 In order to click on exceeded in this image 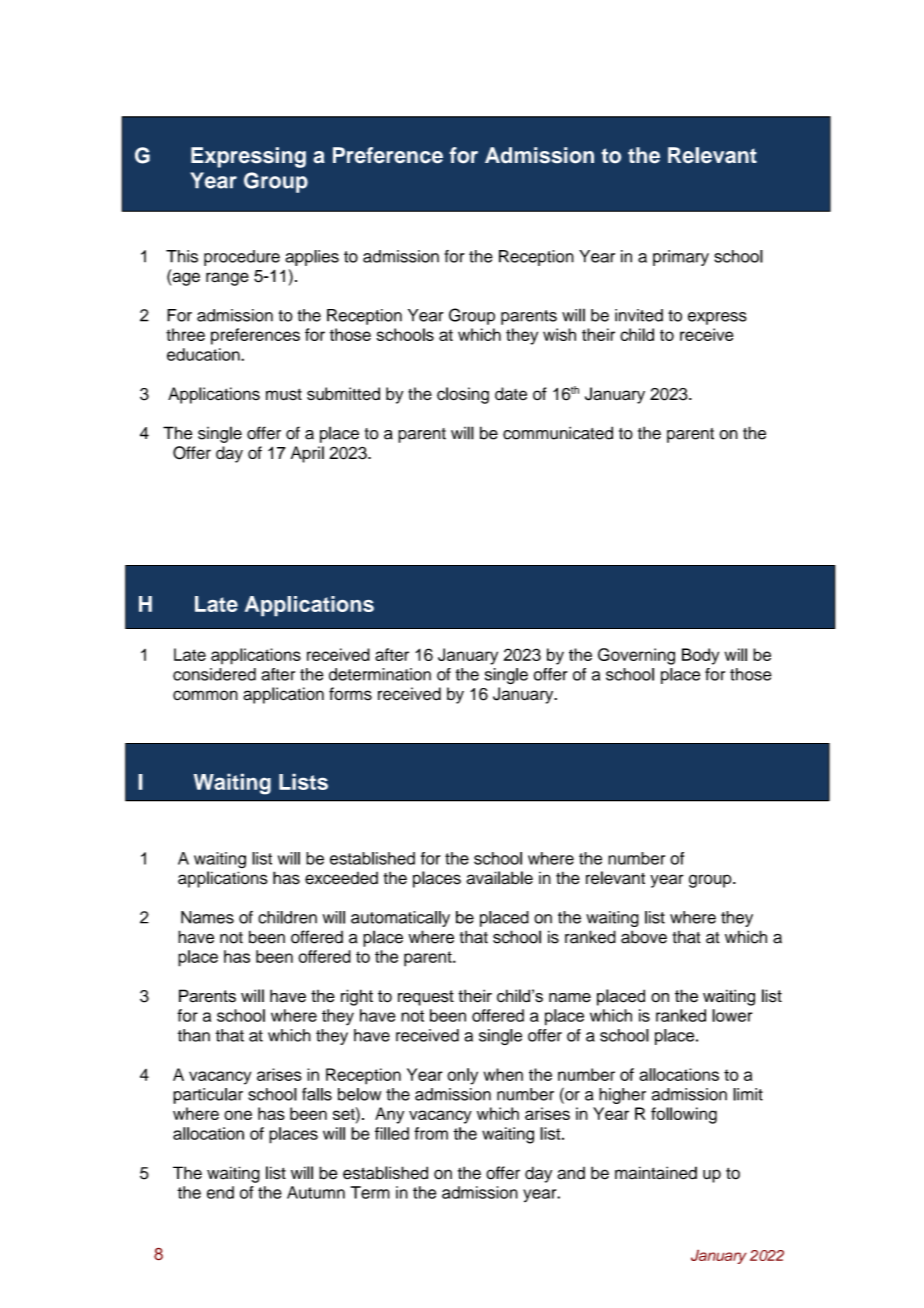, I will do `click(341, 878)`.
